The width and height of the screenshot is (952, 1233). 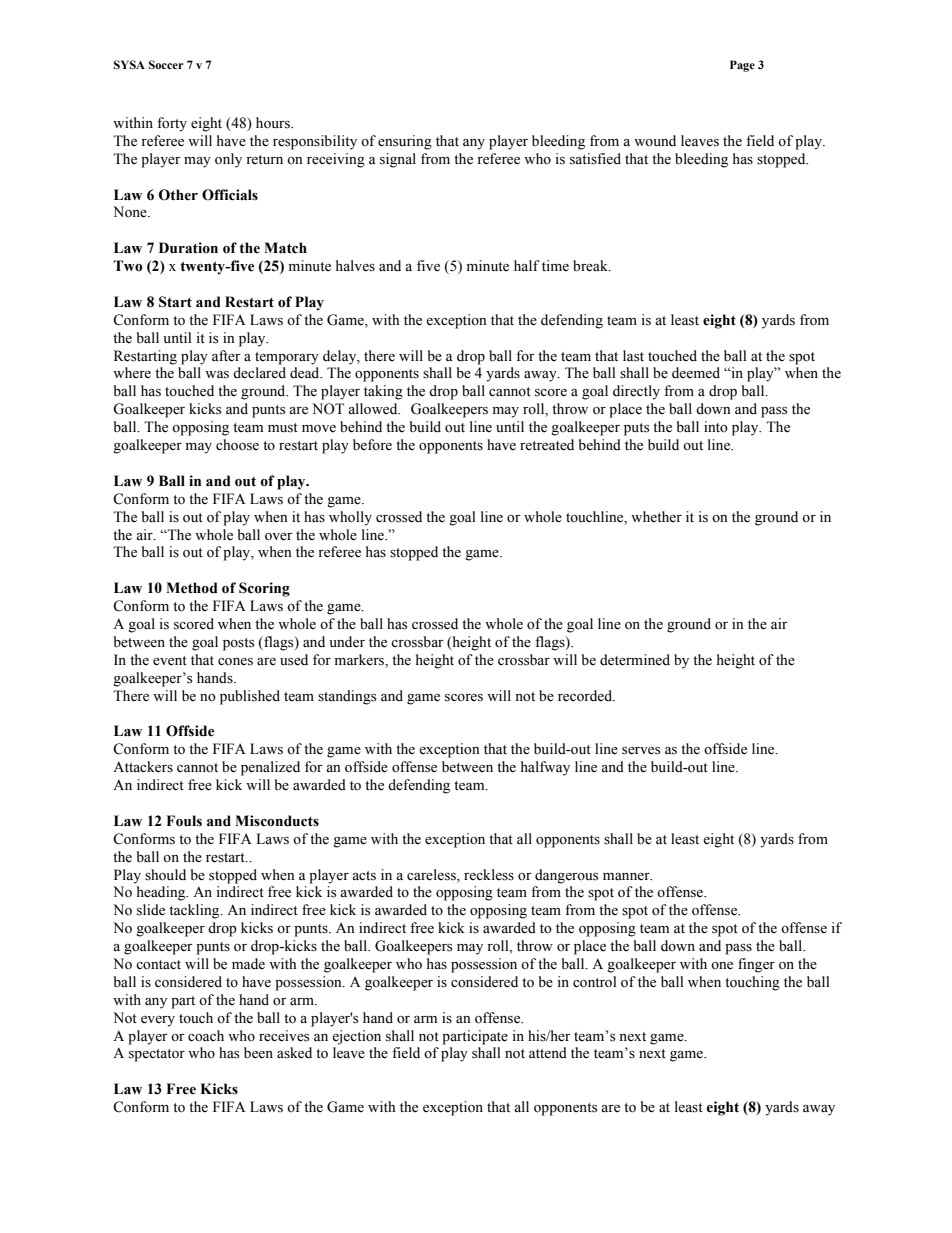 What do you see at coordinates (350, 518) in the screenshot?
I see `wholly` at bounding box center [350, 518].
